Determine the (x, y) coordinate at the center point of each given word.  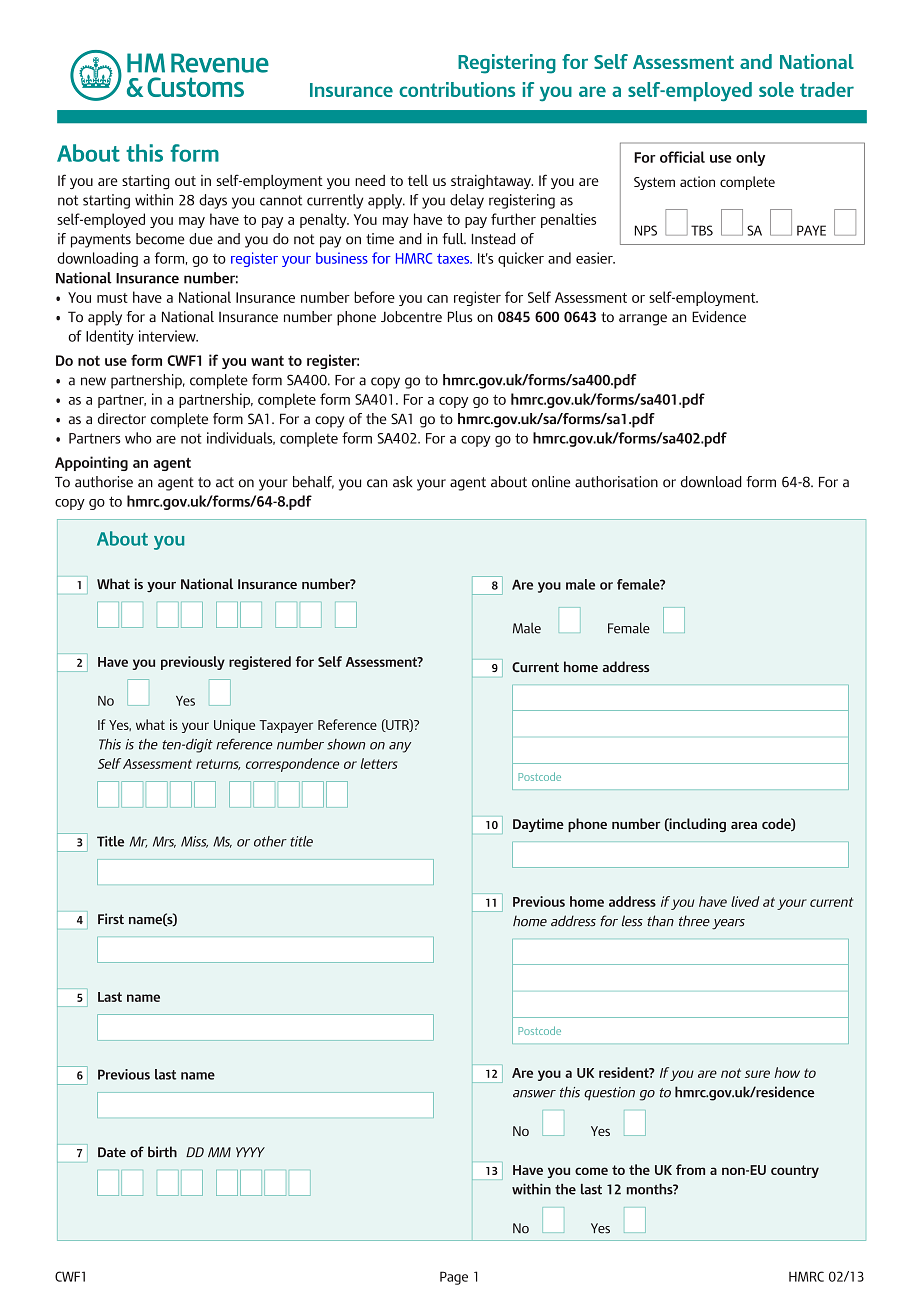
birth (162, 1152)
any (400, 747)
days (213, 201)
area (744, 825)
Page (454, 1278)
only (750, 158)
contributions (457, 89)
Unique (234, 726)
